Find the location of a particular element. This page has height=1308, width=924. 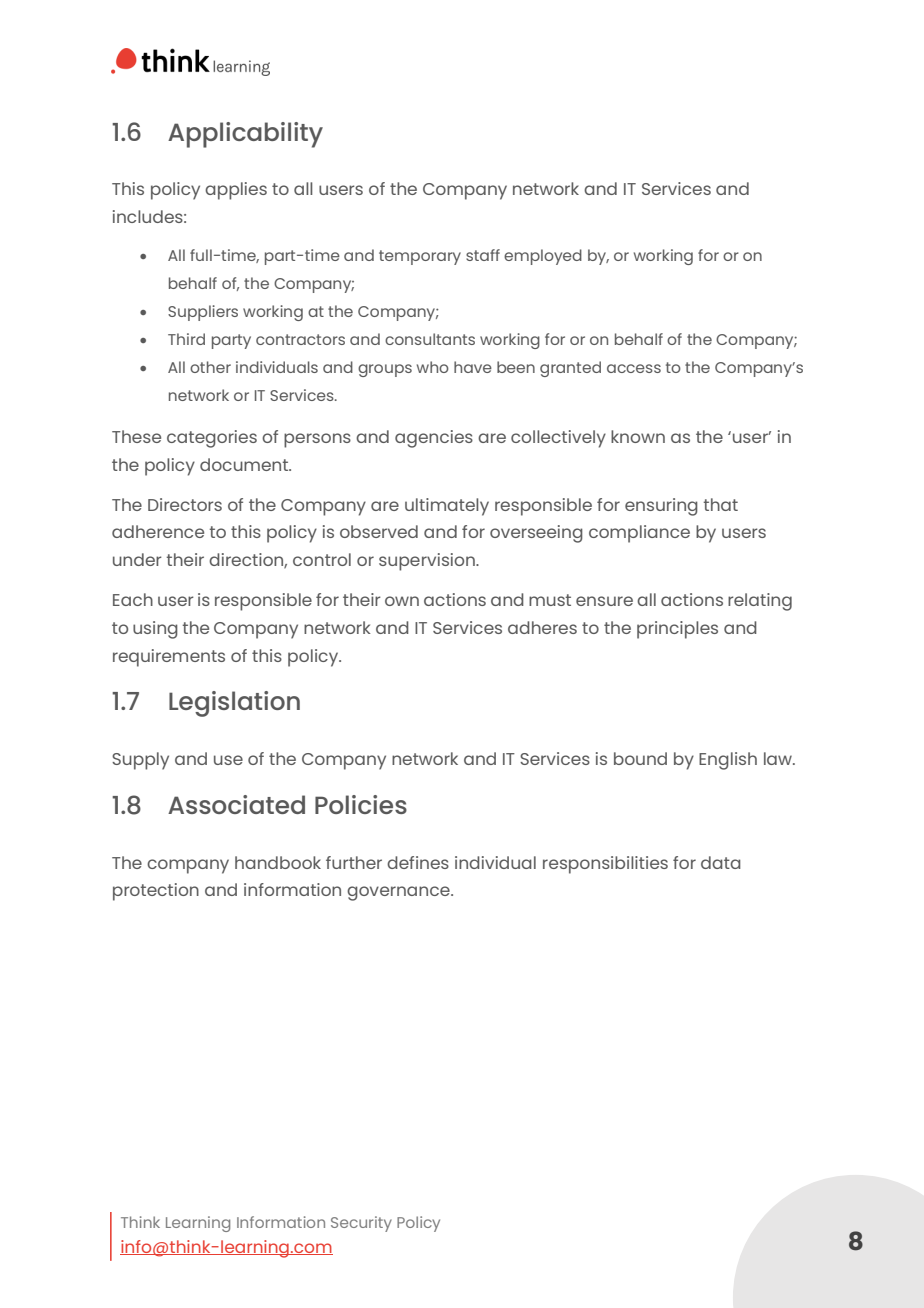

defines is located at coordinates (418, 862).
